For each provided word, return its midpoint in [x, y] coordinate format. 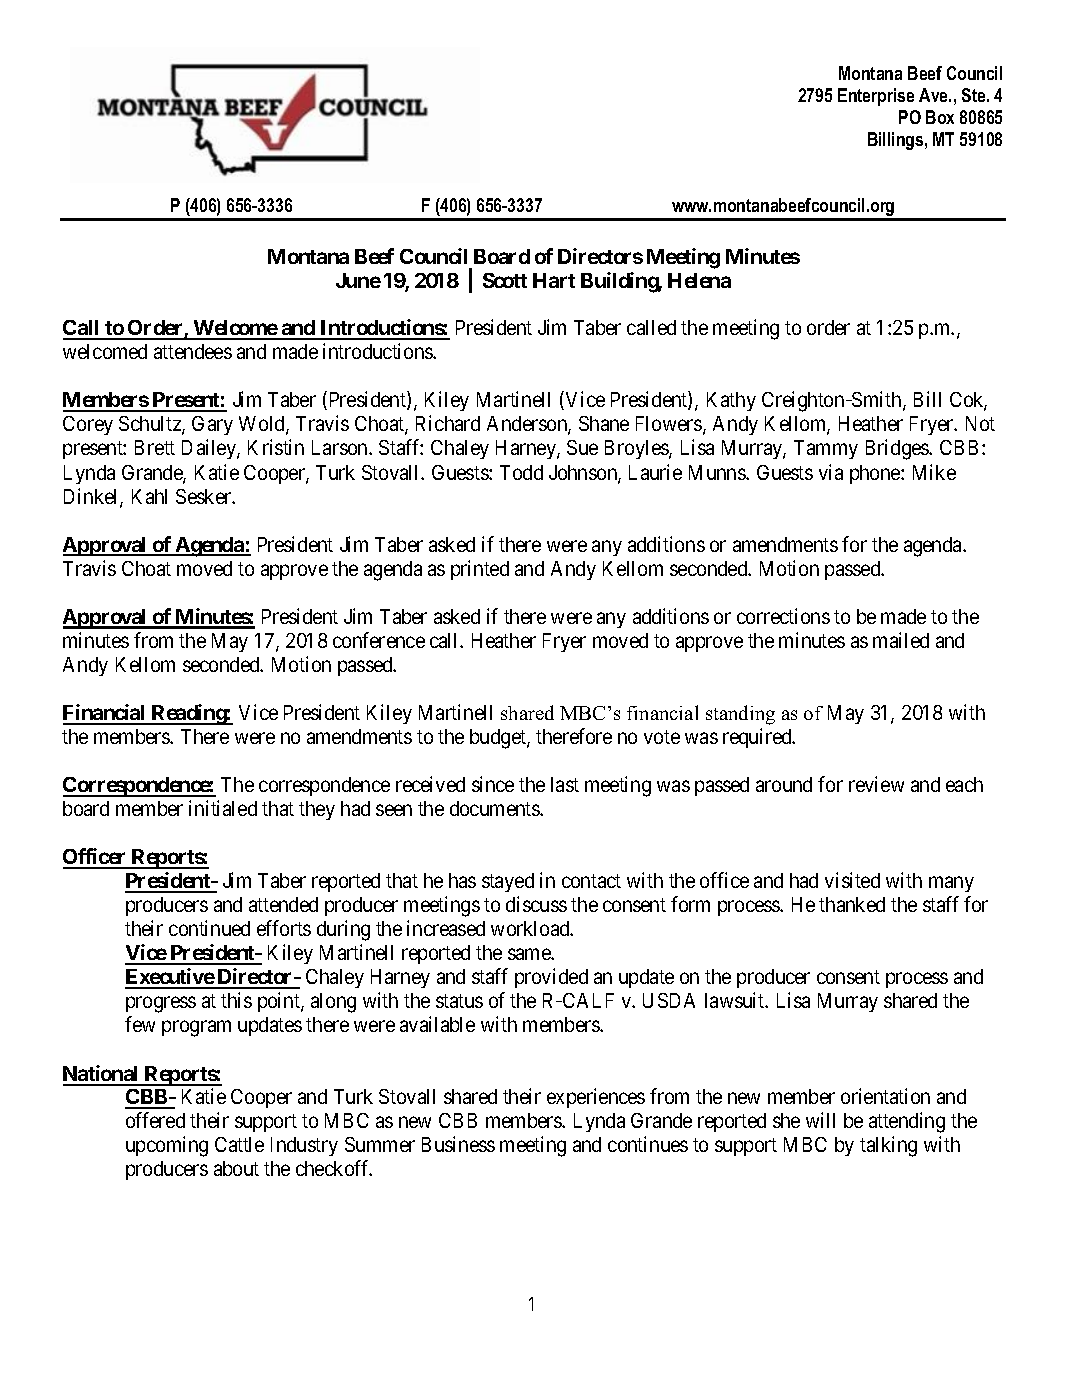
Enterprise [876, 97]
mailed [901, 640]
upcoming [167, 1146]
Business [458, 1144]
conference [379, 640]
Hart [554, 280]
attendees [193, 351]
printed [480, 570]
